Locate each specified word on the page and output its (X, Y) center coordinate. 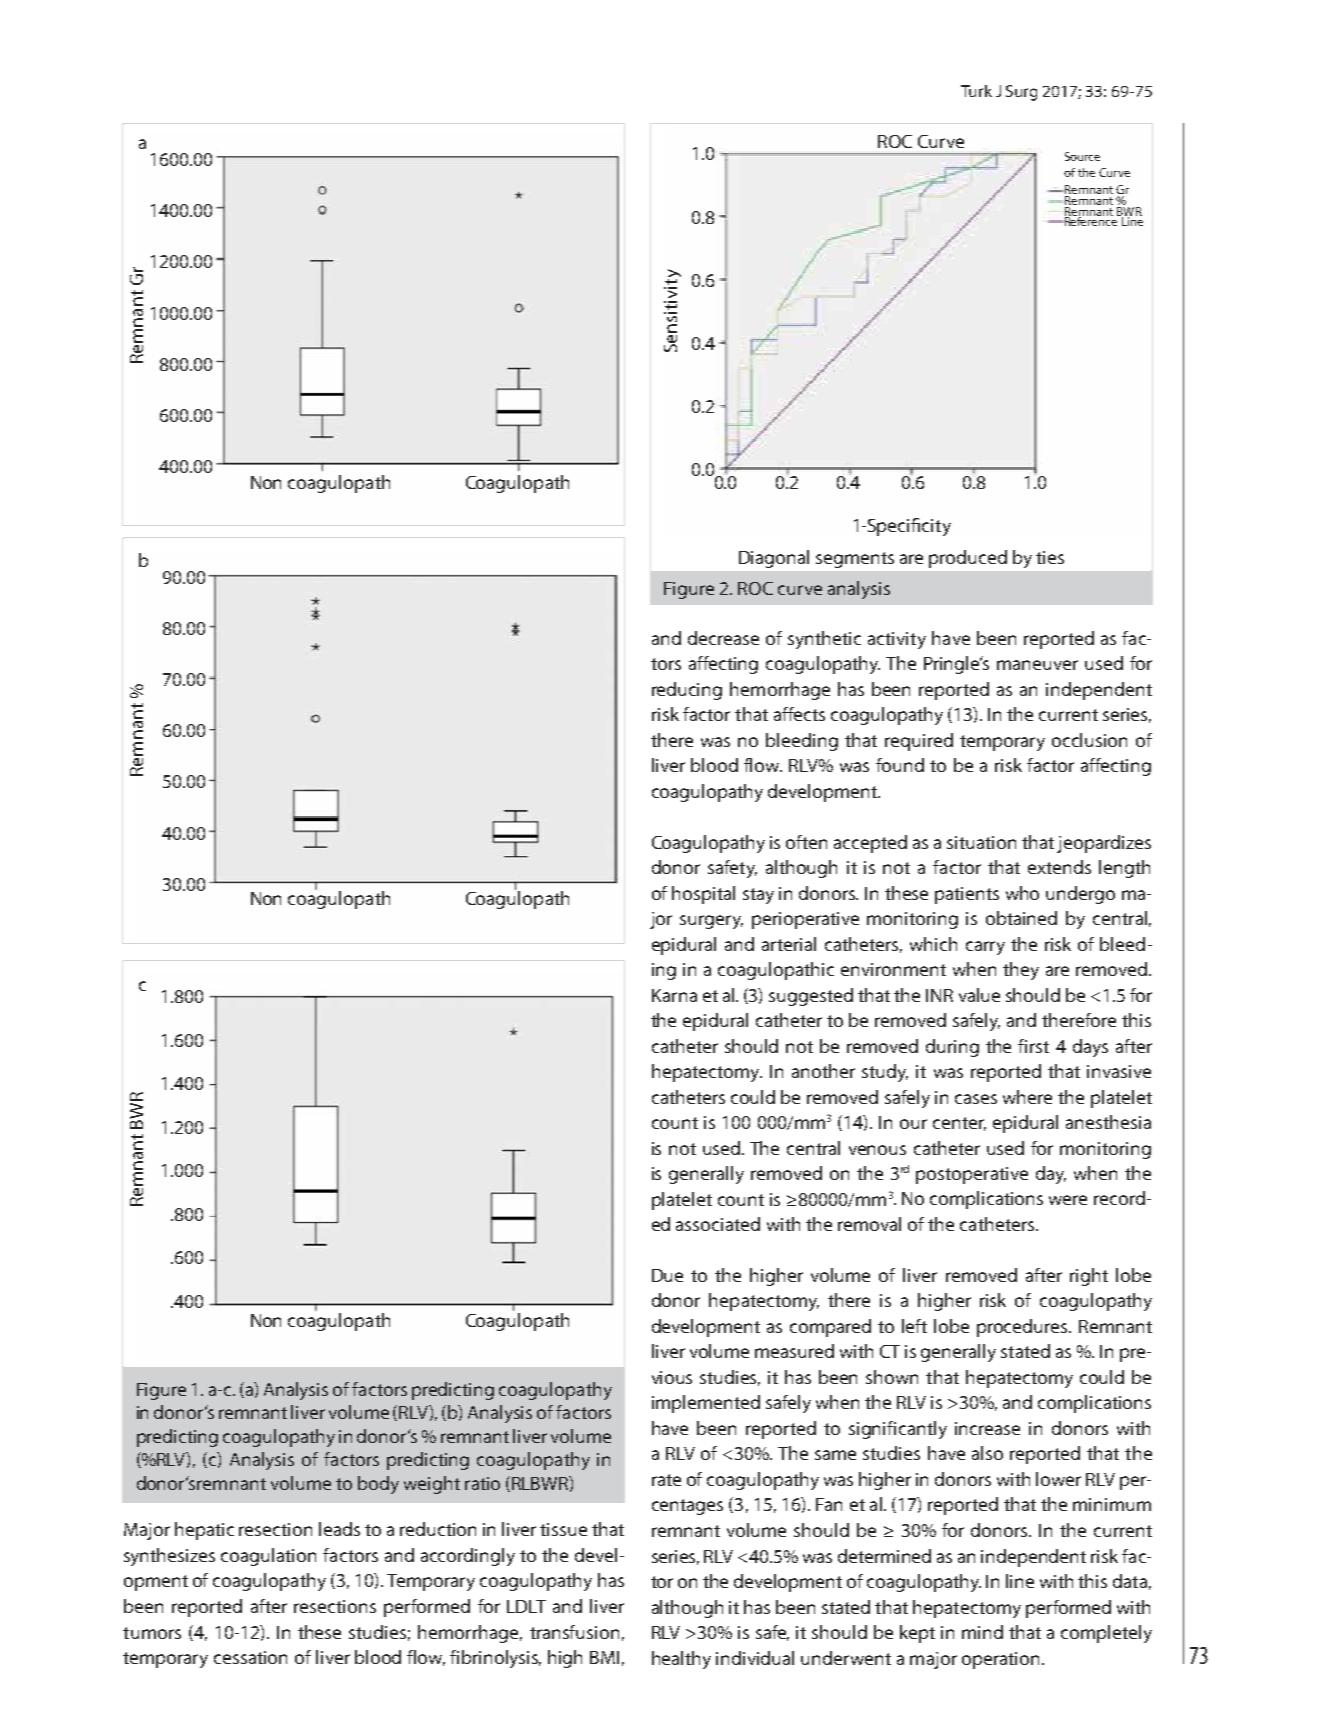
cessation (250, 1657)
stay (758, 896)
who (1022, 893)
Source (1082, 156)
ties (1050, 557)
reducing (687, 691)
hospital (703, 895)
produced (968, 559)
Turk (976, 91)
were (1068, 1200)
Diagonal (774, 559)
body (378, 1485)
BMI (604, 1657)
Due (667, 1275)
